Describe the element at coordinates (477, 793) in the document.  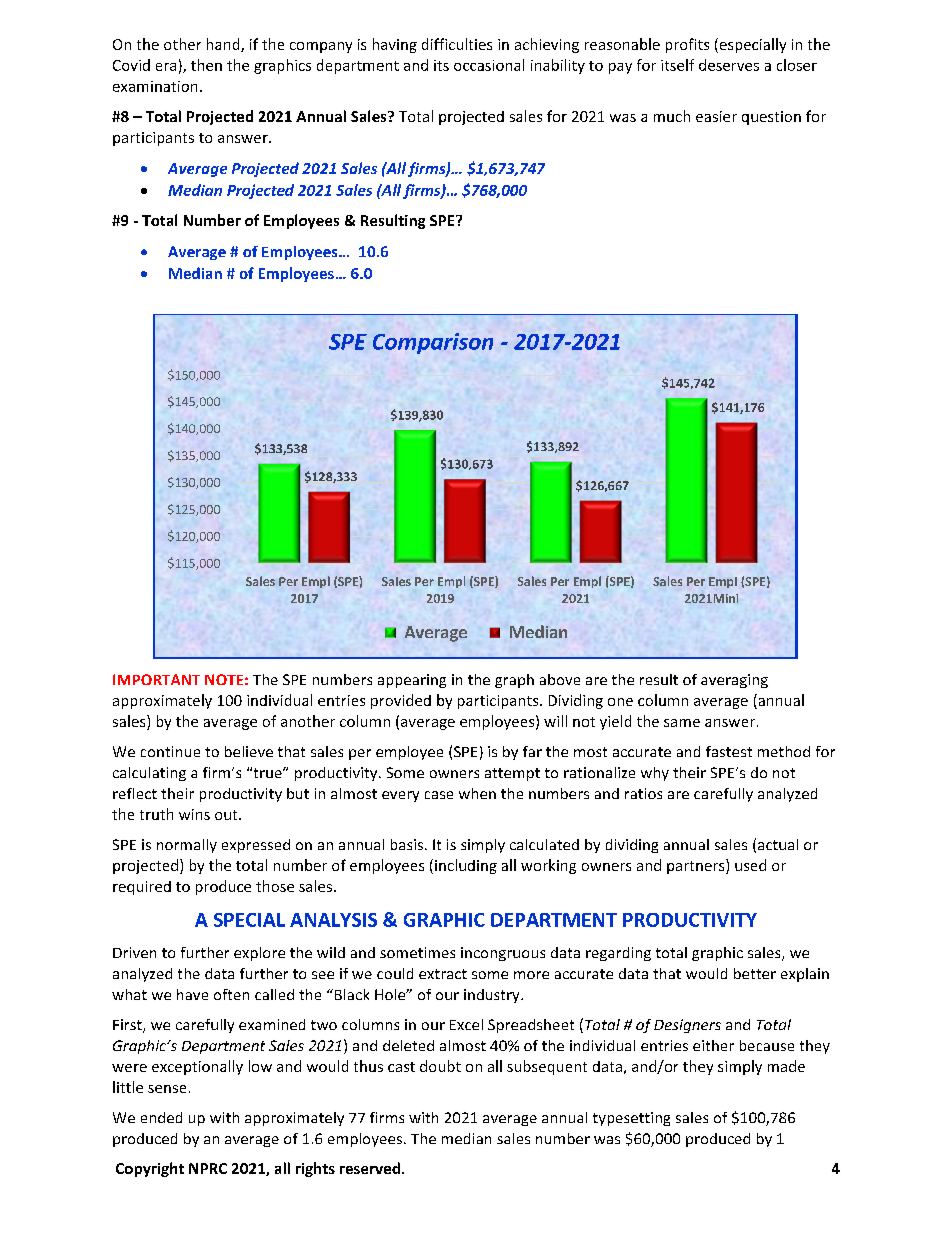
I see `when` at that location.
